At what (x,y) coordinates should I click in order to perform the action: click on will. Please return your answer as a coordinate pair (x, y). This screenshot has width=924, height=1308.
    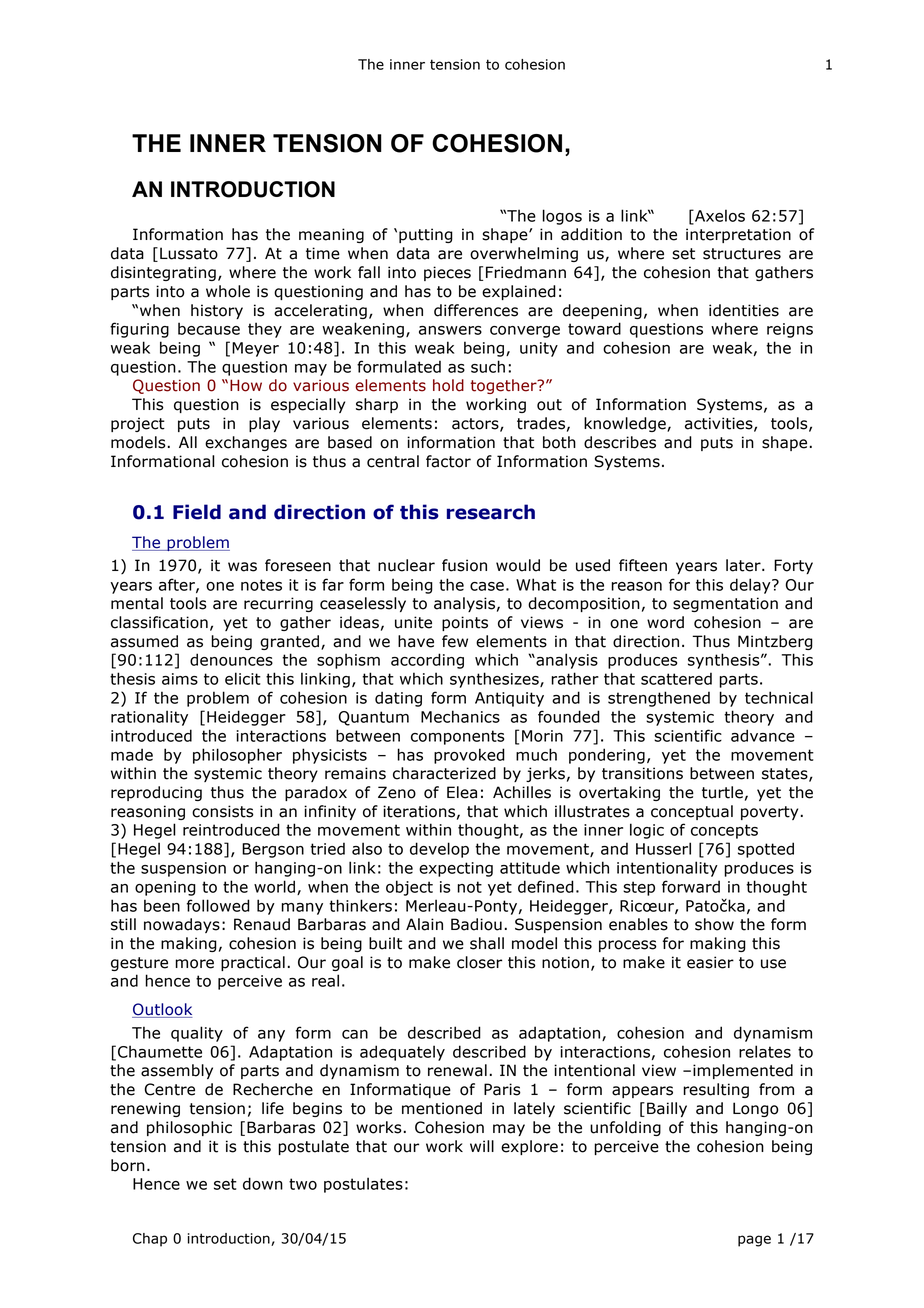
    Looking at the image, I should click on (482, 1146).
